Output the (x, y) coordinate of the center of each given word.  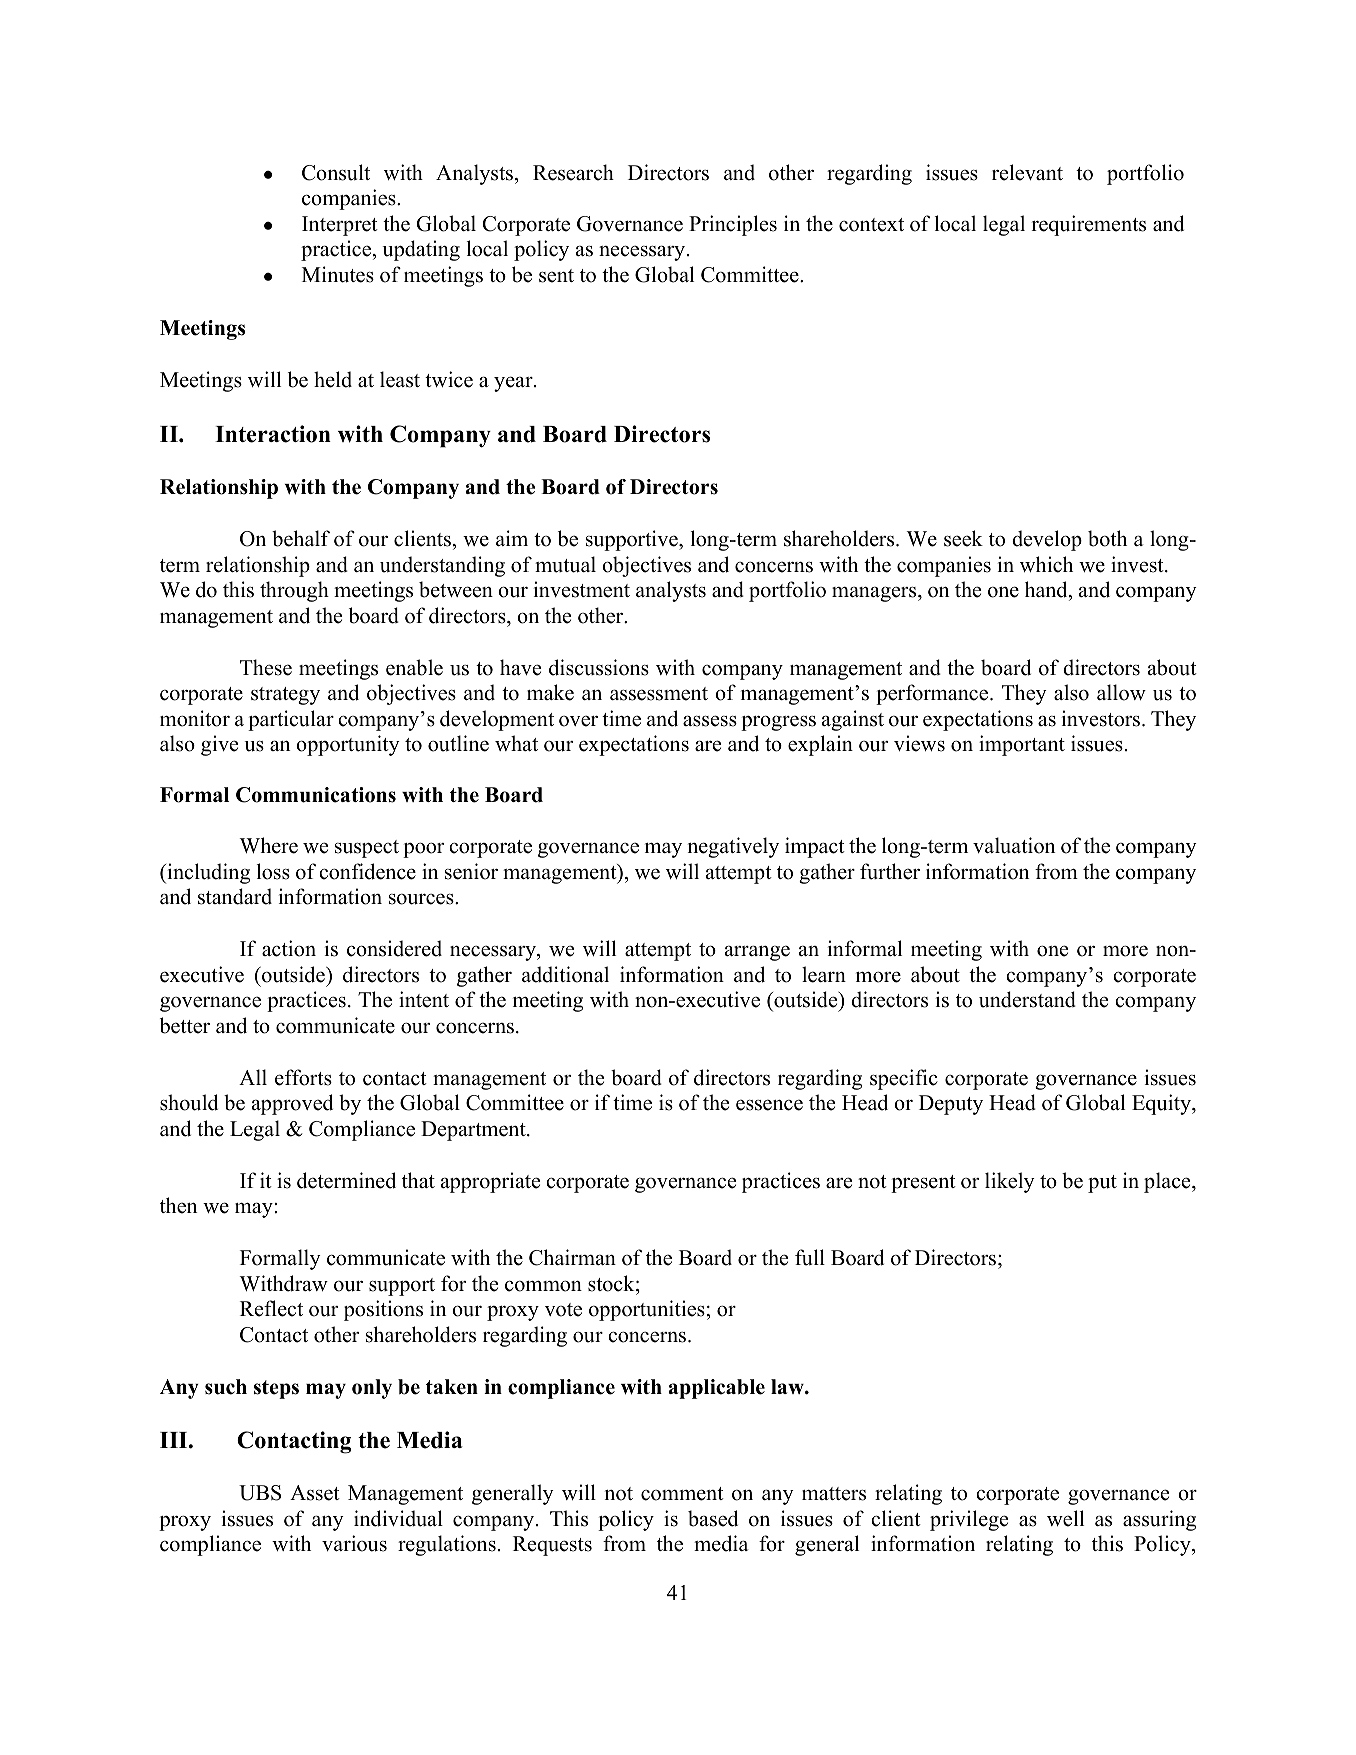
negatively (733, 847)
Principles (733, 225)
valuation (1014, 845)
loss (273, 871)
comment (682, 1494)
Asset (315, 1493)
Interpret (340, 226)
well (1065, 1518)
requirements (1088, 225)
